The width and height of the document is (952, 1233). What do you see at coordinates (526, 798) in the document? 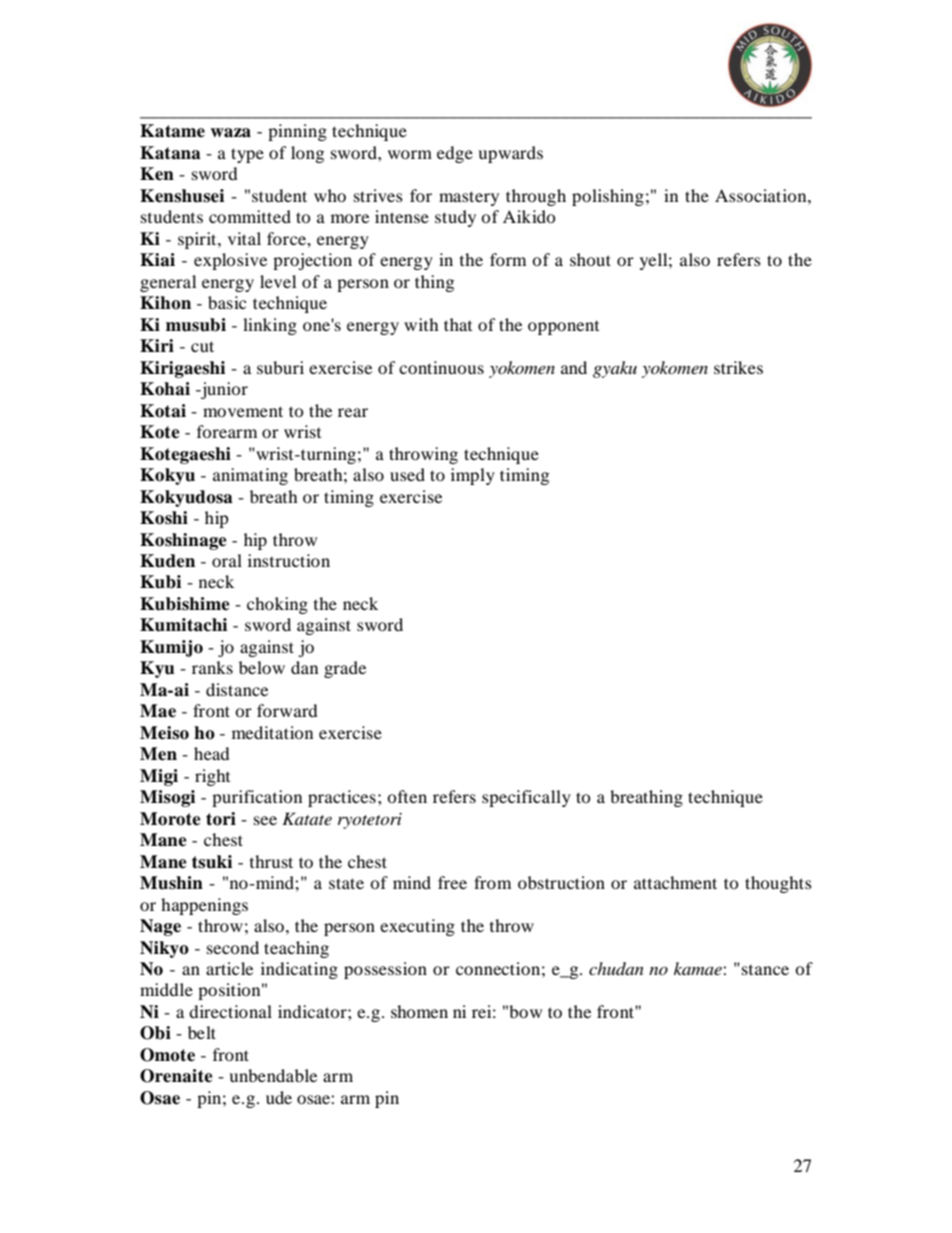
I see `specifically` at bounding box center [526, 798].
